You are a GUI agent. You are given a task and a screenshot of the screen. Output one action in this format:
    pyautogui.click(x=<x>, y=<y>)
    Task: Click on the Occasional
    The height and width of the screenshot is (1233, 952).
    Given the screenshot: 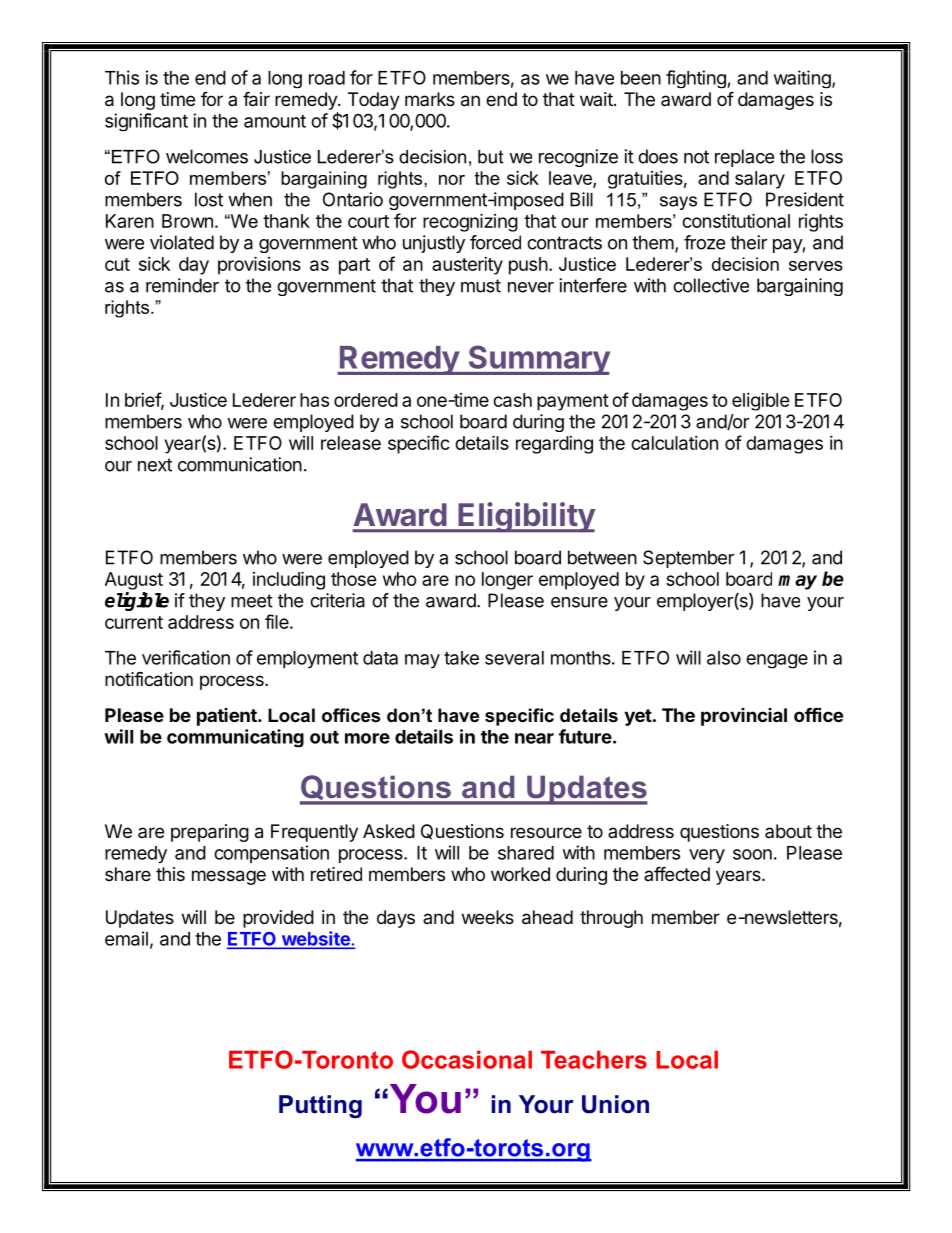 What is the action you would take?
    pyautogui.click(x=467, y=1059)
